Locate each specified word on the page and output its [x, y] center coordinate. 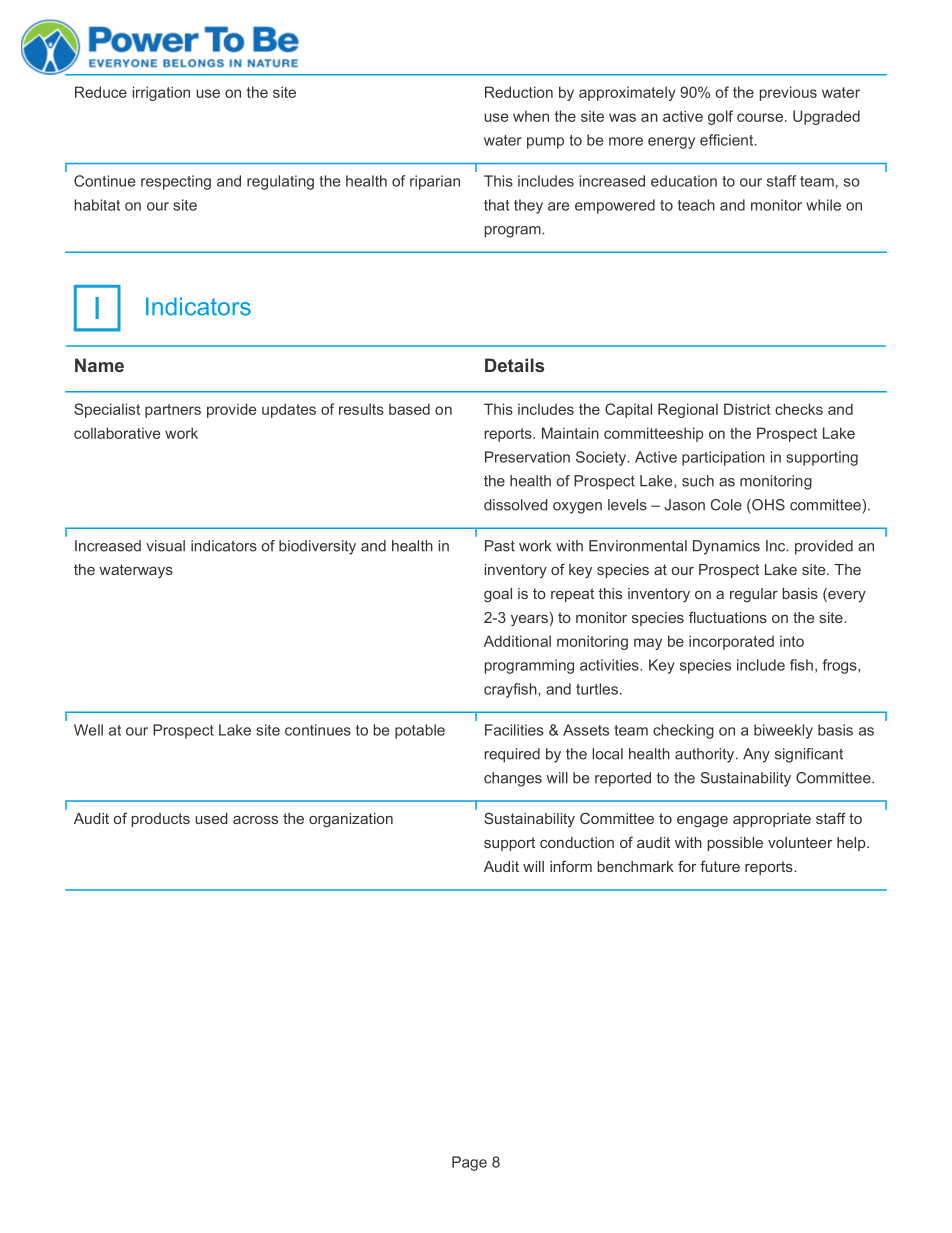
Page [469, 1163]
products [161, 820]
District [747, 409]
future [720, 866]
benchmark [636, 866]
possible [735, 844]
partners [173, 411]
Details [514, 365]
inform [571, 866]
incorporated [731, 642]
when [531, 116]
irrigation [161, 93]
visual [165, 546]
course [760, 117]
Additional [517, 641]
